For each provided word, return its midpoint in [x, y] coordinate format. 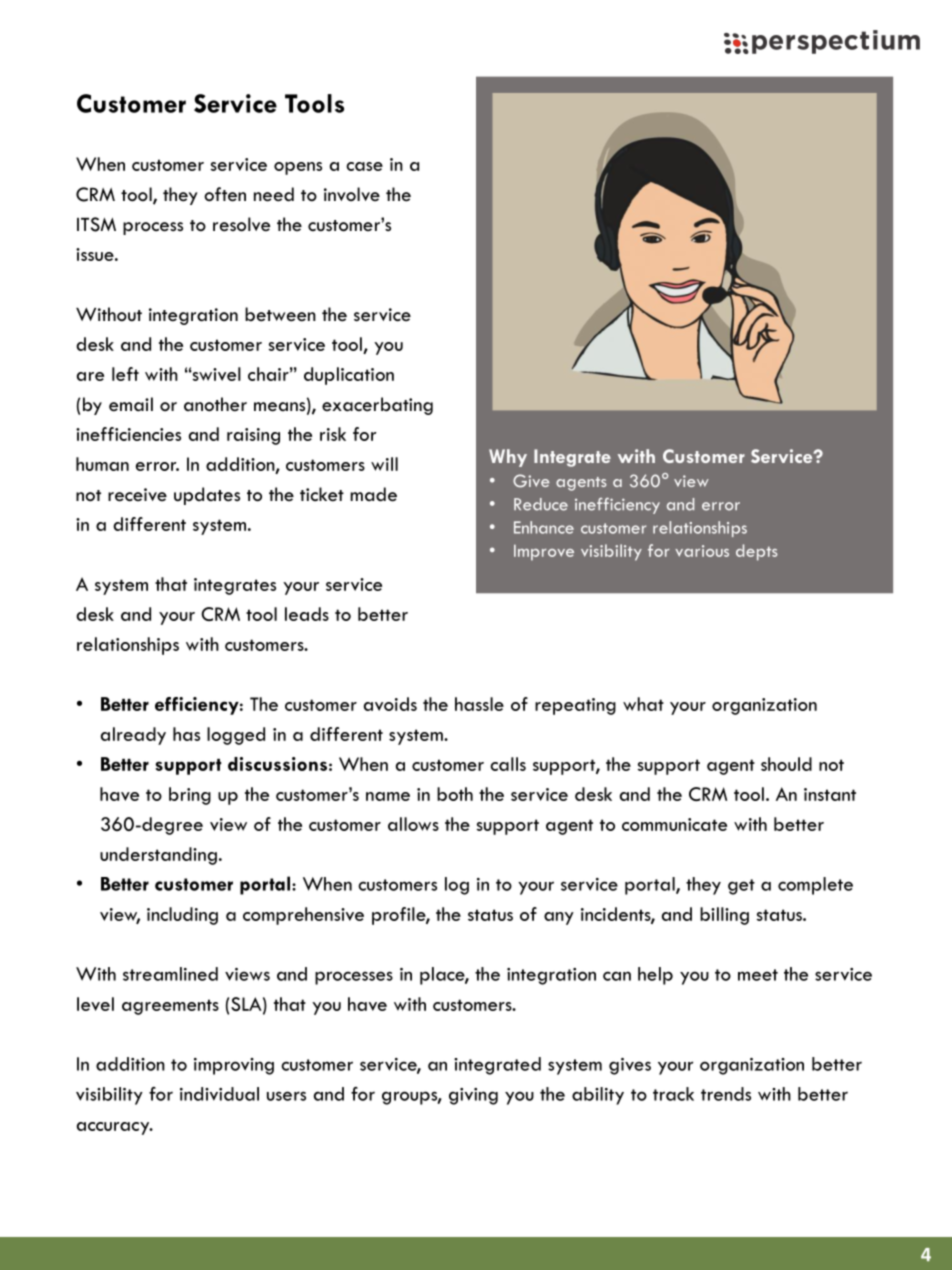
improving [234, 1066]
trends [726, 1094]
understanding [158, 856]
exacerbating [377, 406]
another [215, 404]
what [643, 704]
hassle [479, 704]
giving [473, 1096]
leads [307, 614]
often [225, 194]
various [702, 551]
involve [352, 194]
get [741, 887]
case [364, 166]
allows [413, 824]
